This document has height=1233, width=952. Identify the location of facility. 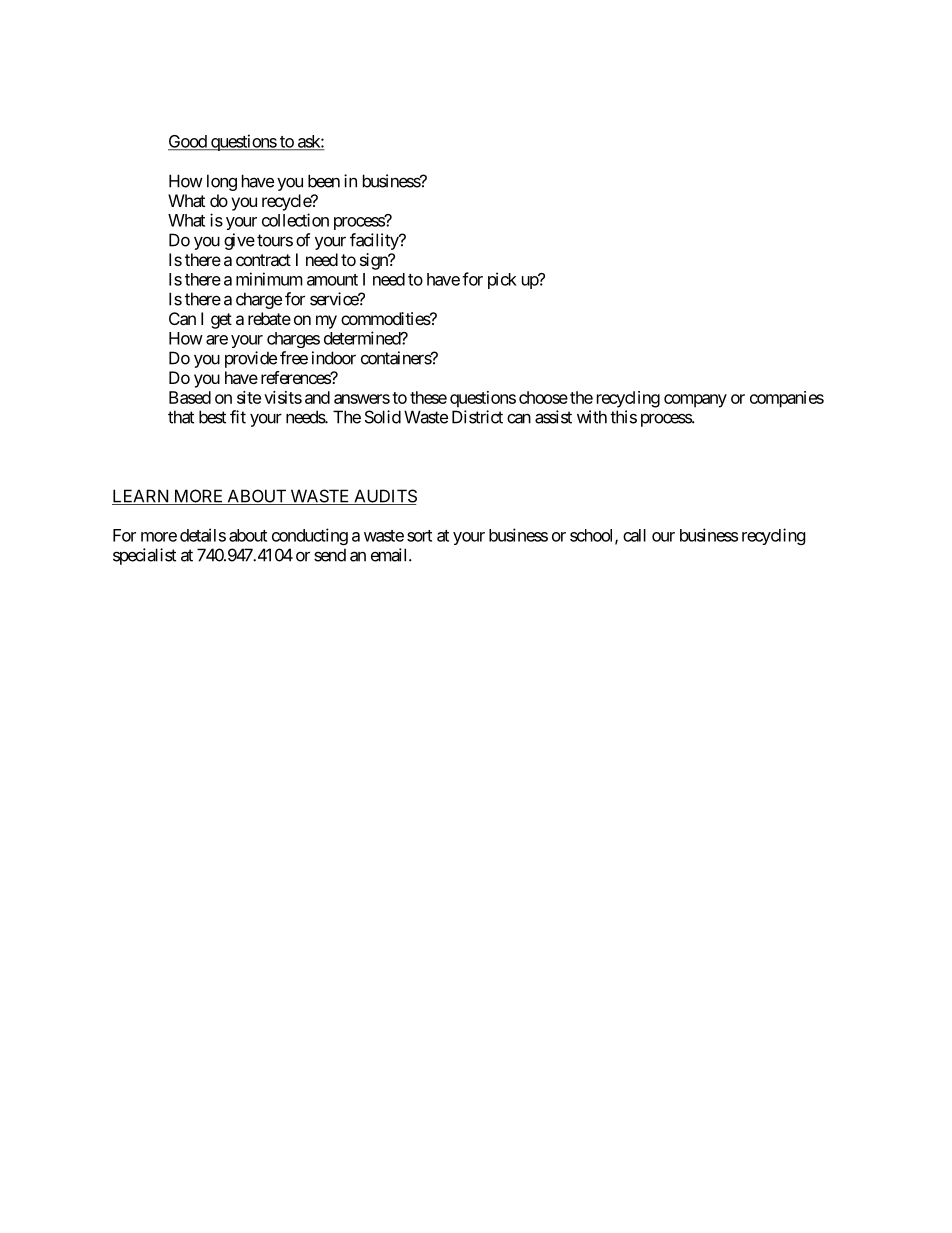
(375, 241).
